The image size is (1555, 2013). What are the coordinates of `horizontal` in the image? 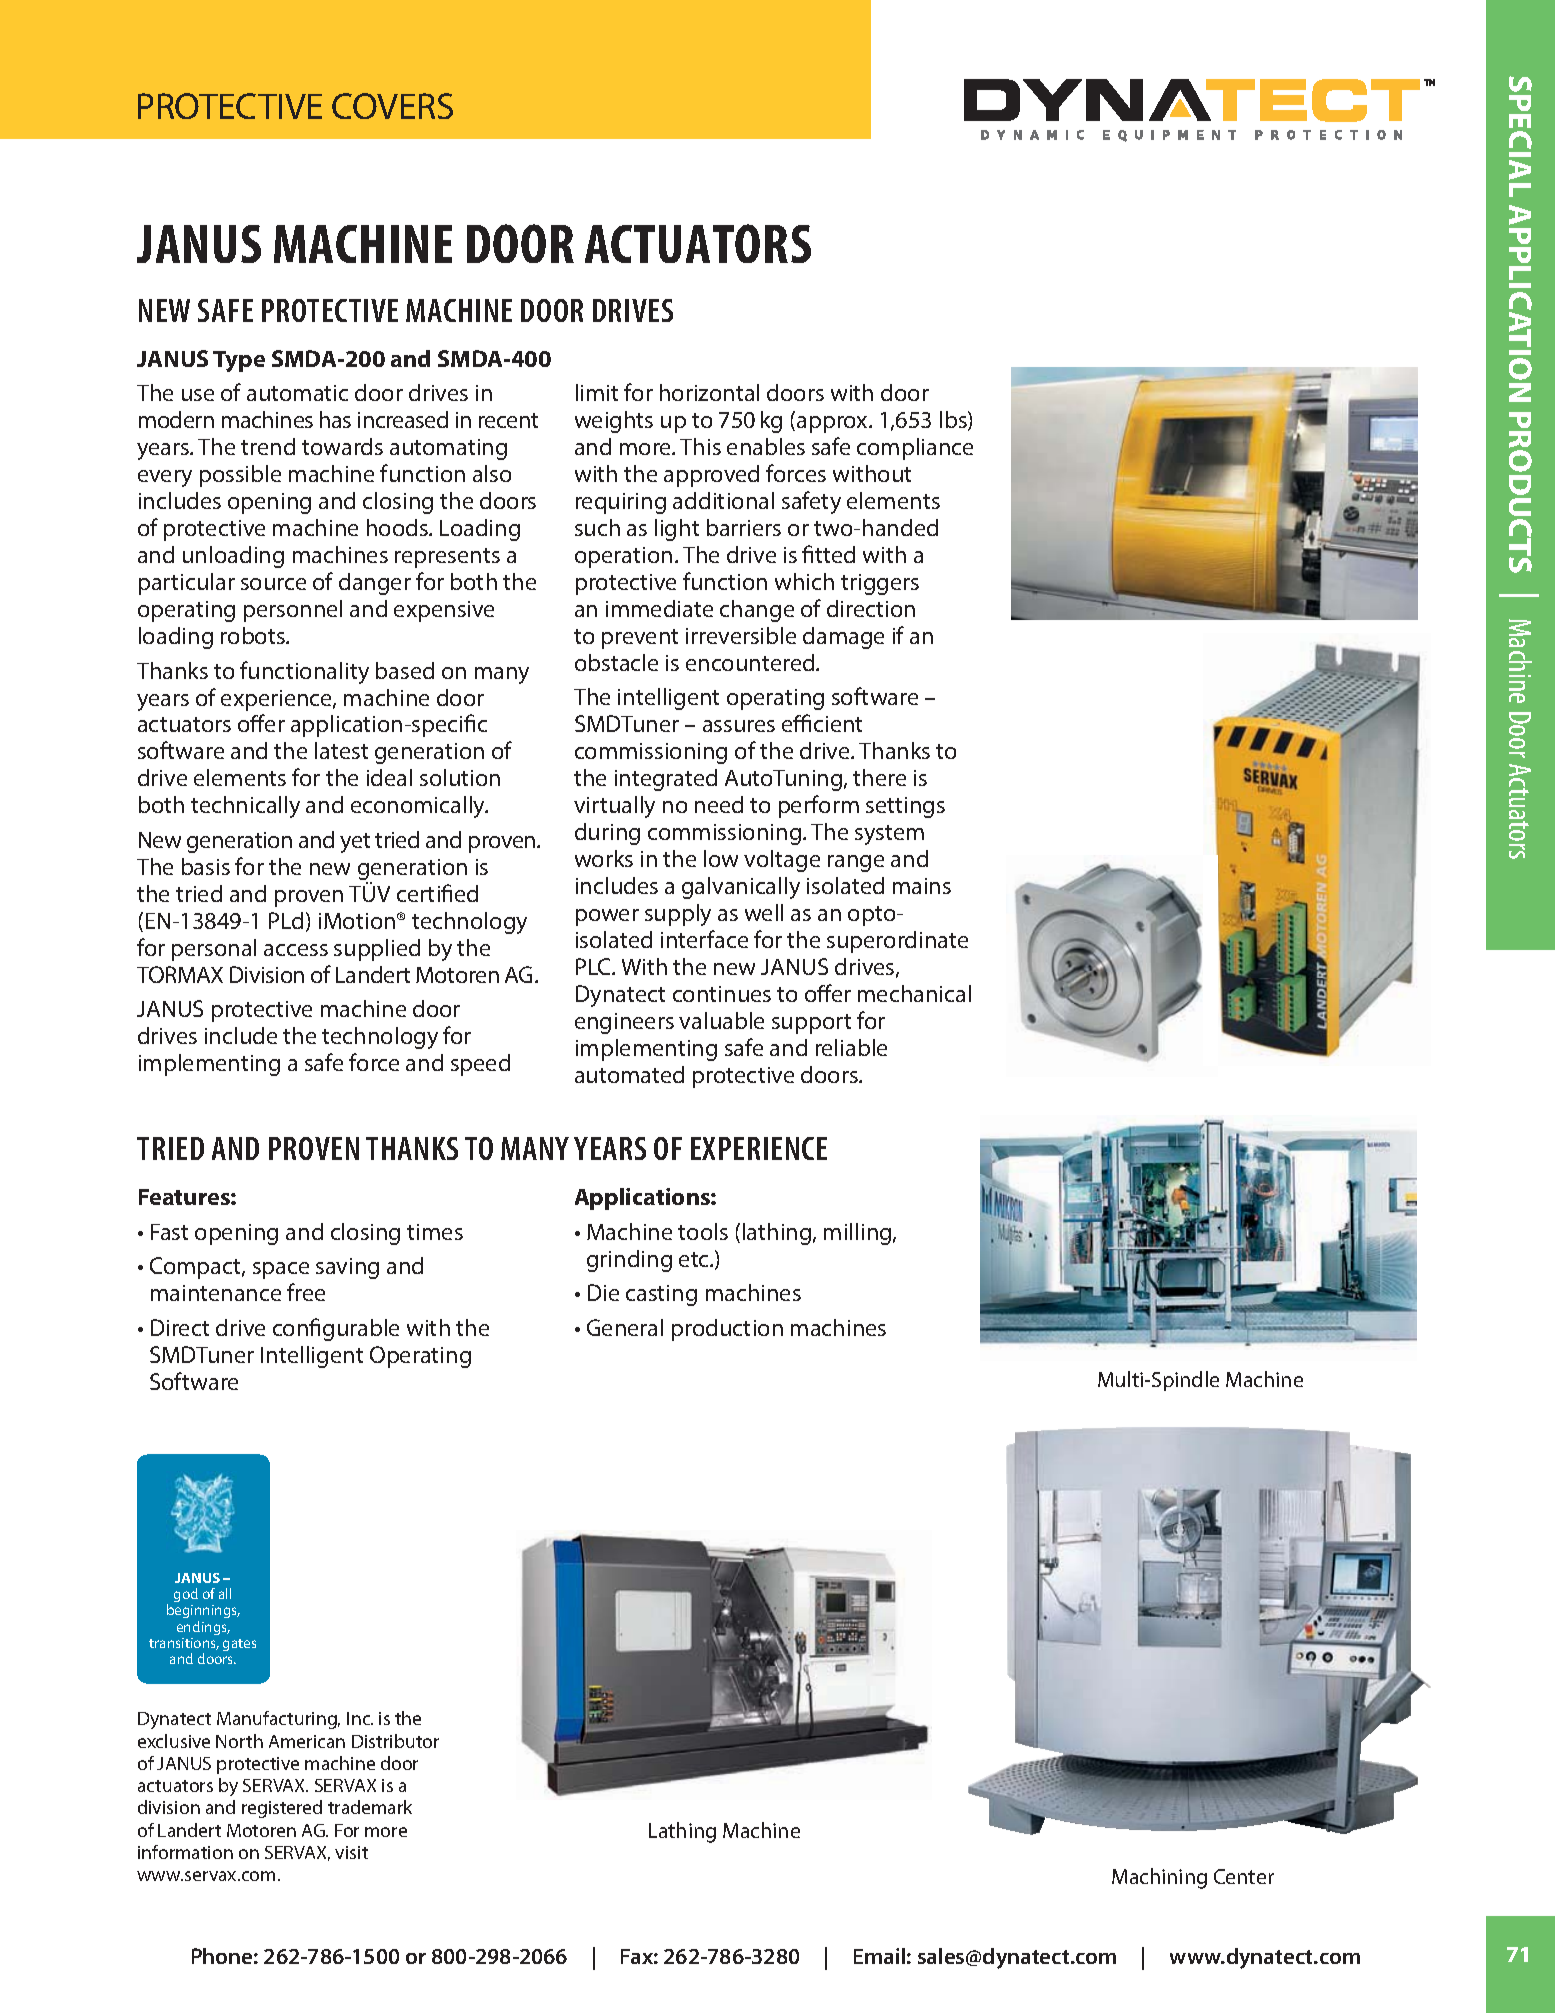 It's located at (709, 392).
